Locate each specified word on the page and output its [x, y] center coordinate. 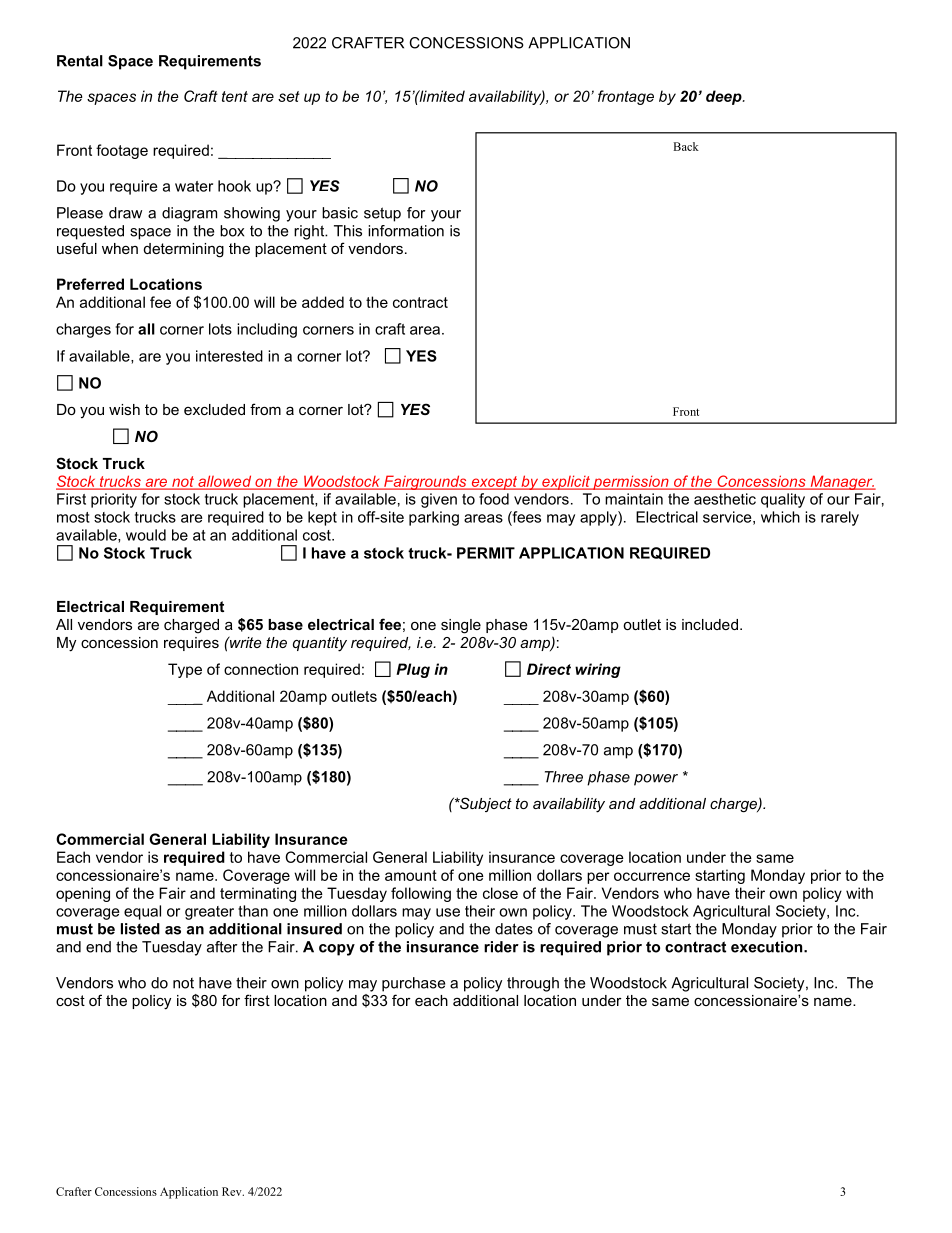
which [780, 517]
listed [140, 929]
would [146, 535]
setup [382, 214]
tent [235, 96]
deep [725, 97]
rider [501, 947]
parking [434, 518]
